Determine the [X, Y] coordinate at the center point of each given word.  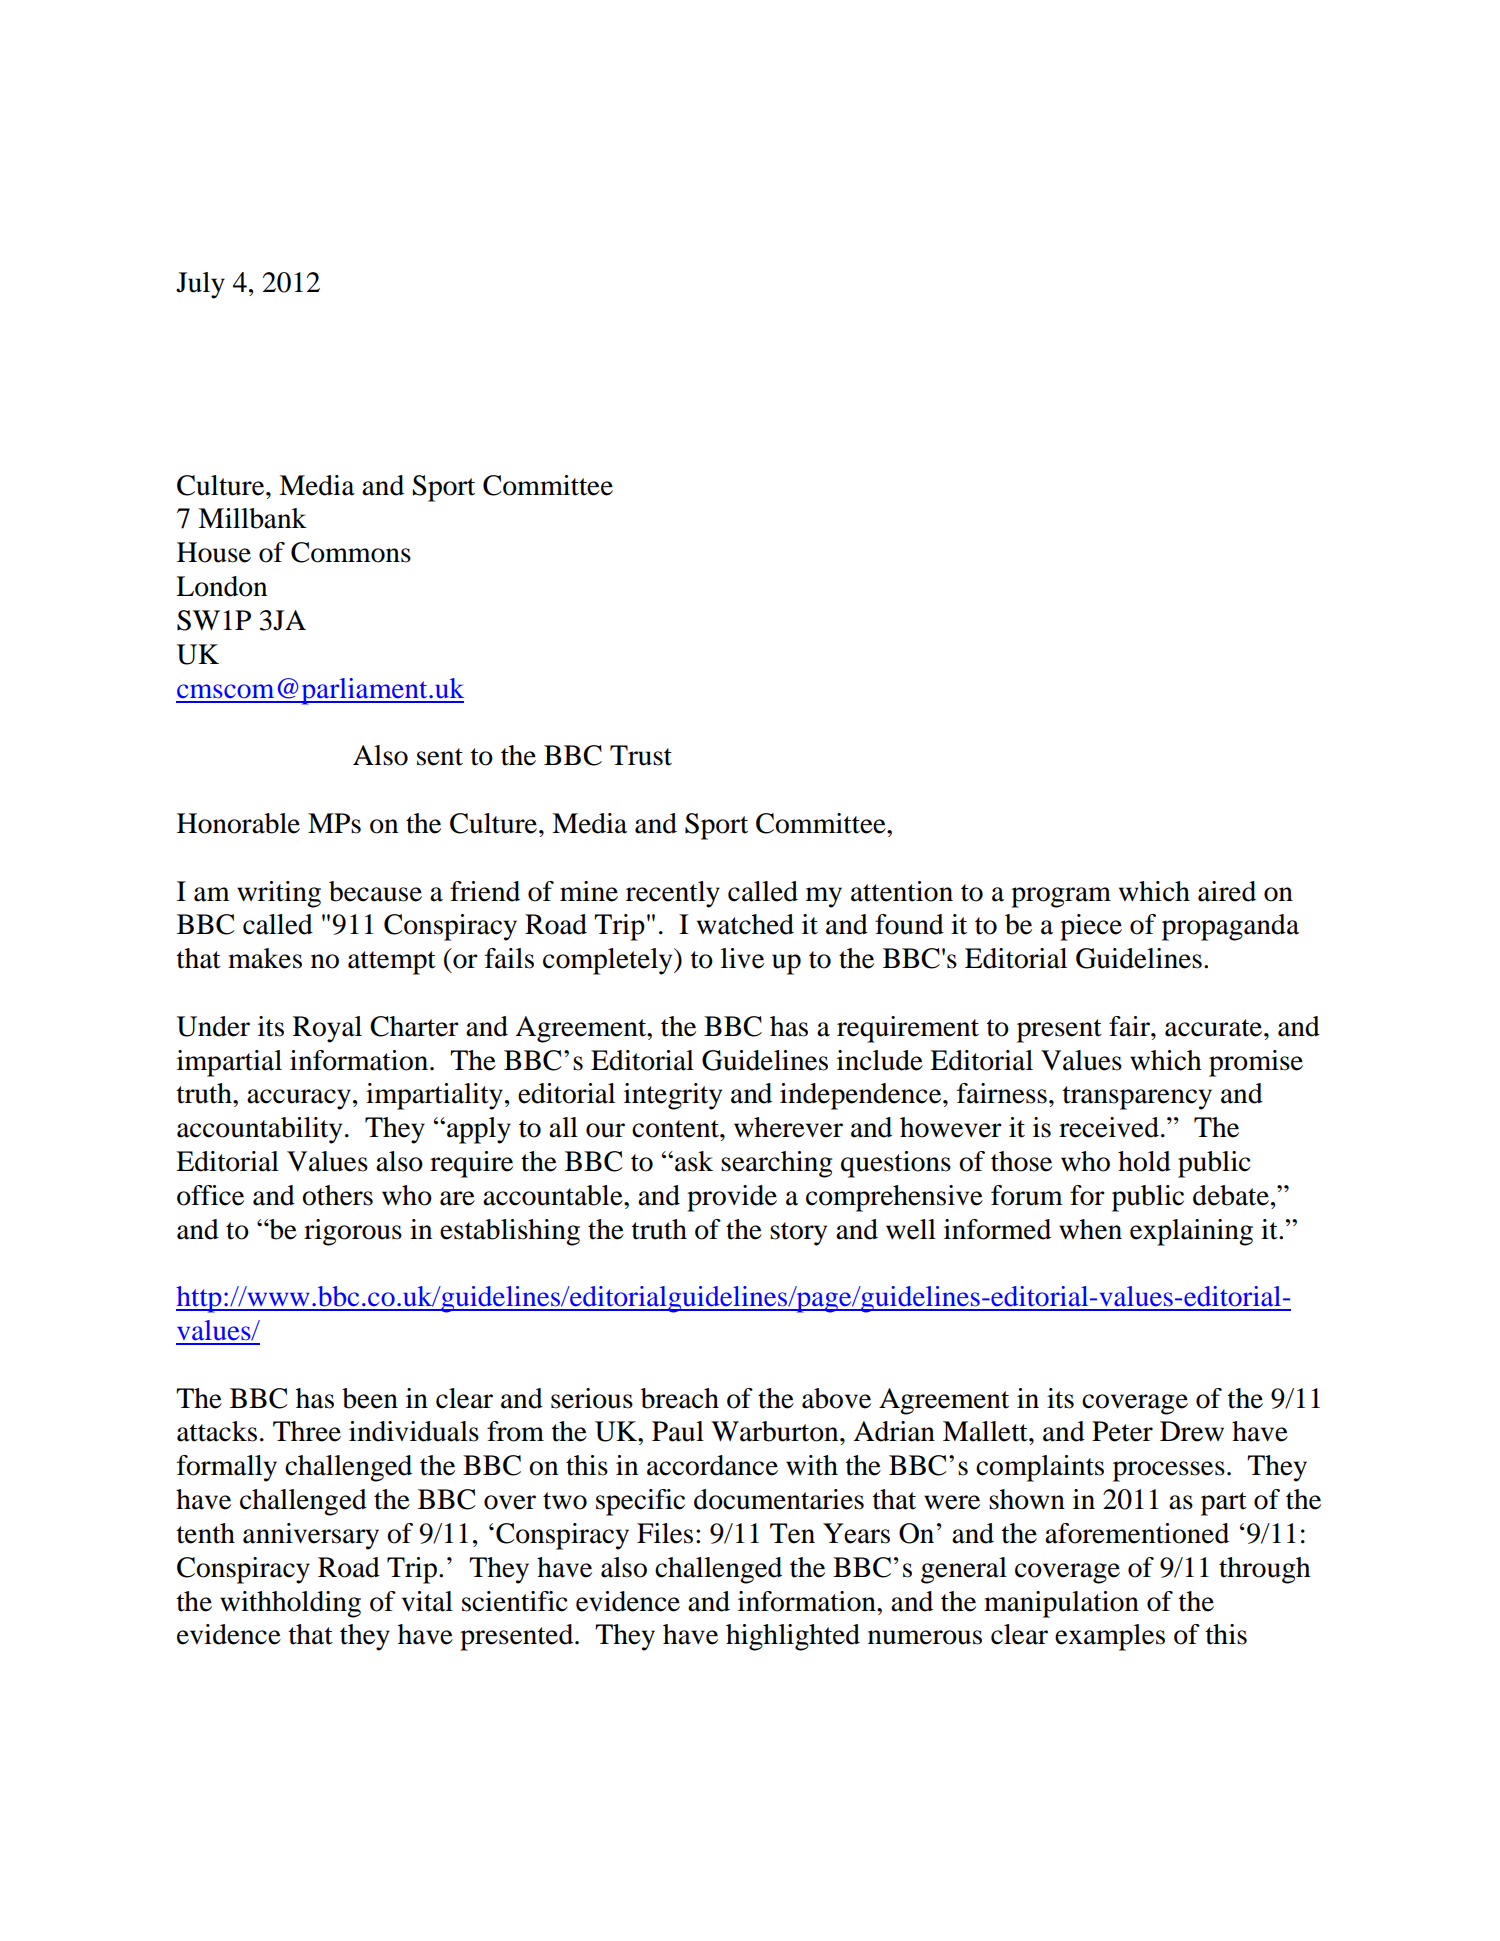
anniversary [311, 1536]
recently [673, 894]
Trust [641, 755]
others [337, 1195]
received [1109, 1127]
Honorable [238, 823]
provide [732, 1198]
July [200, 285]
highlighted [793, 1637]
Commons [351, 552]
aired [1227, 891]
